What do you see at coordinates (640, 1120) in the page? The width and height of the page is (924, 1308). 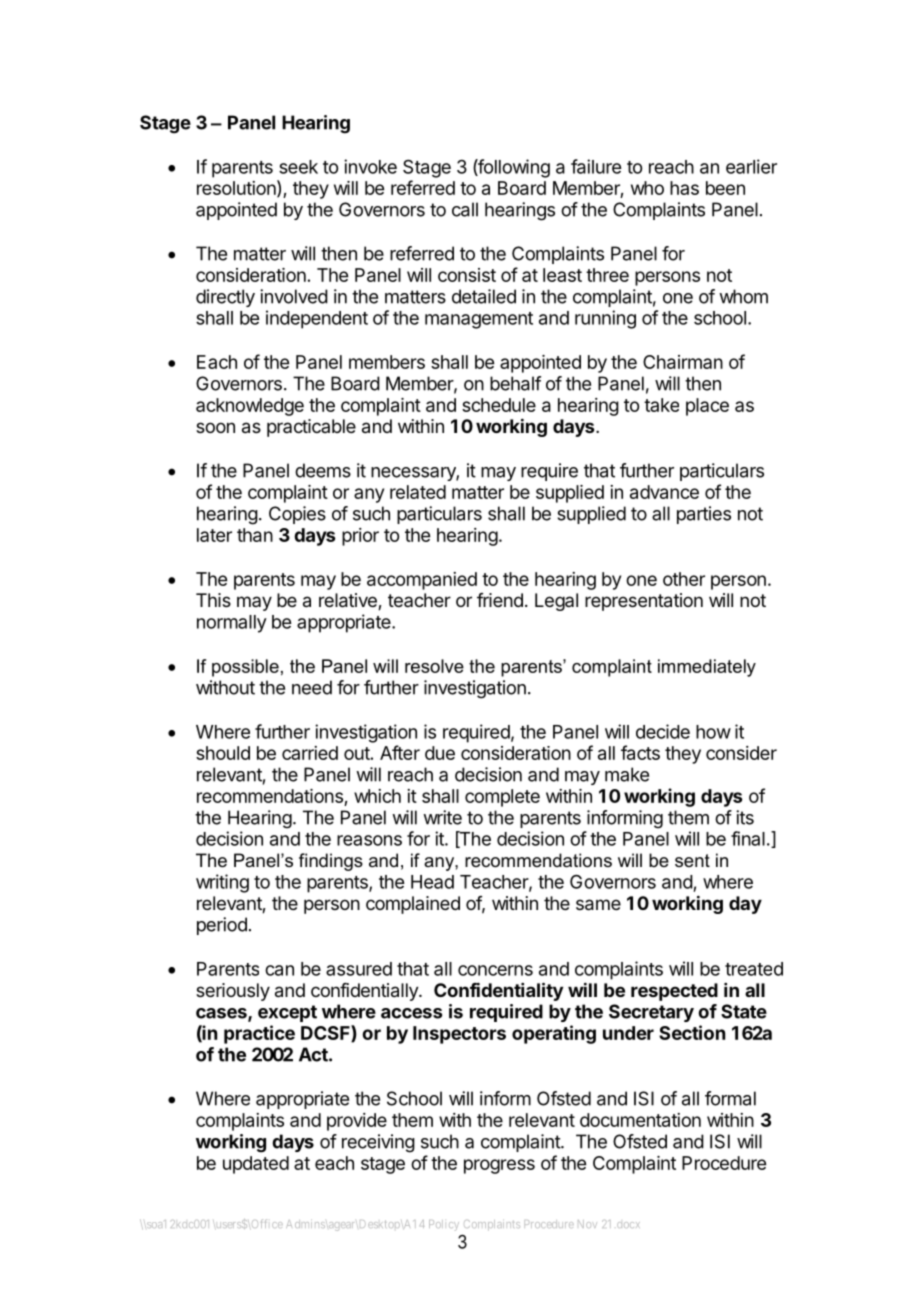 I see `documentation` at bounding box center [640, 1120].
